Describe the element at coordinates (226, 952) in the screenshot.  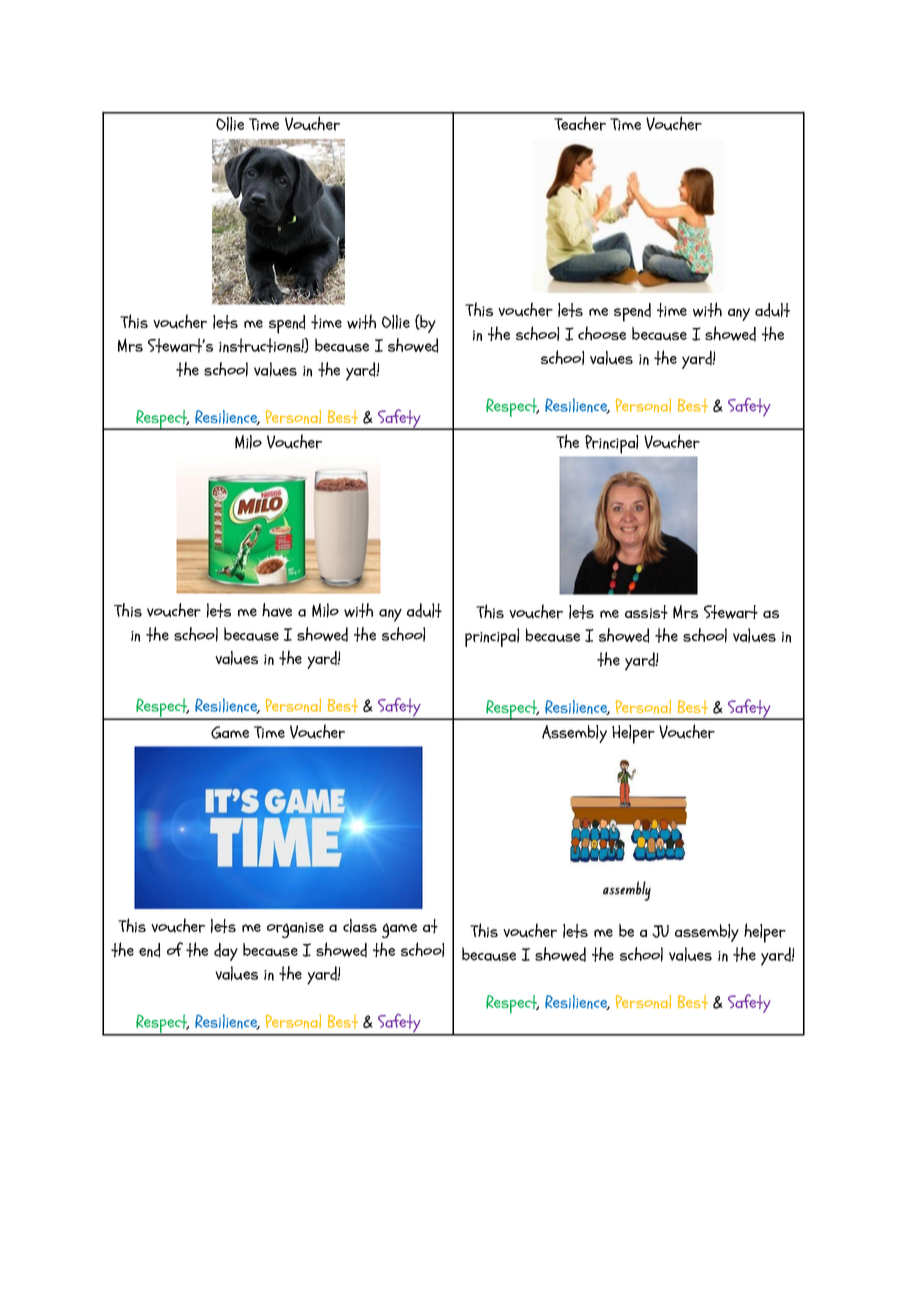
I see `day` at that location.
